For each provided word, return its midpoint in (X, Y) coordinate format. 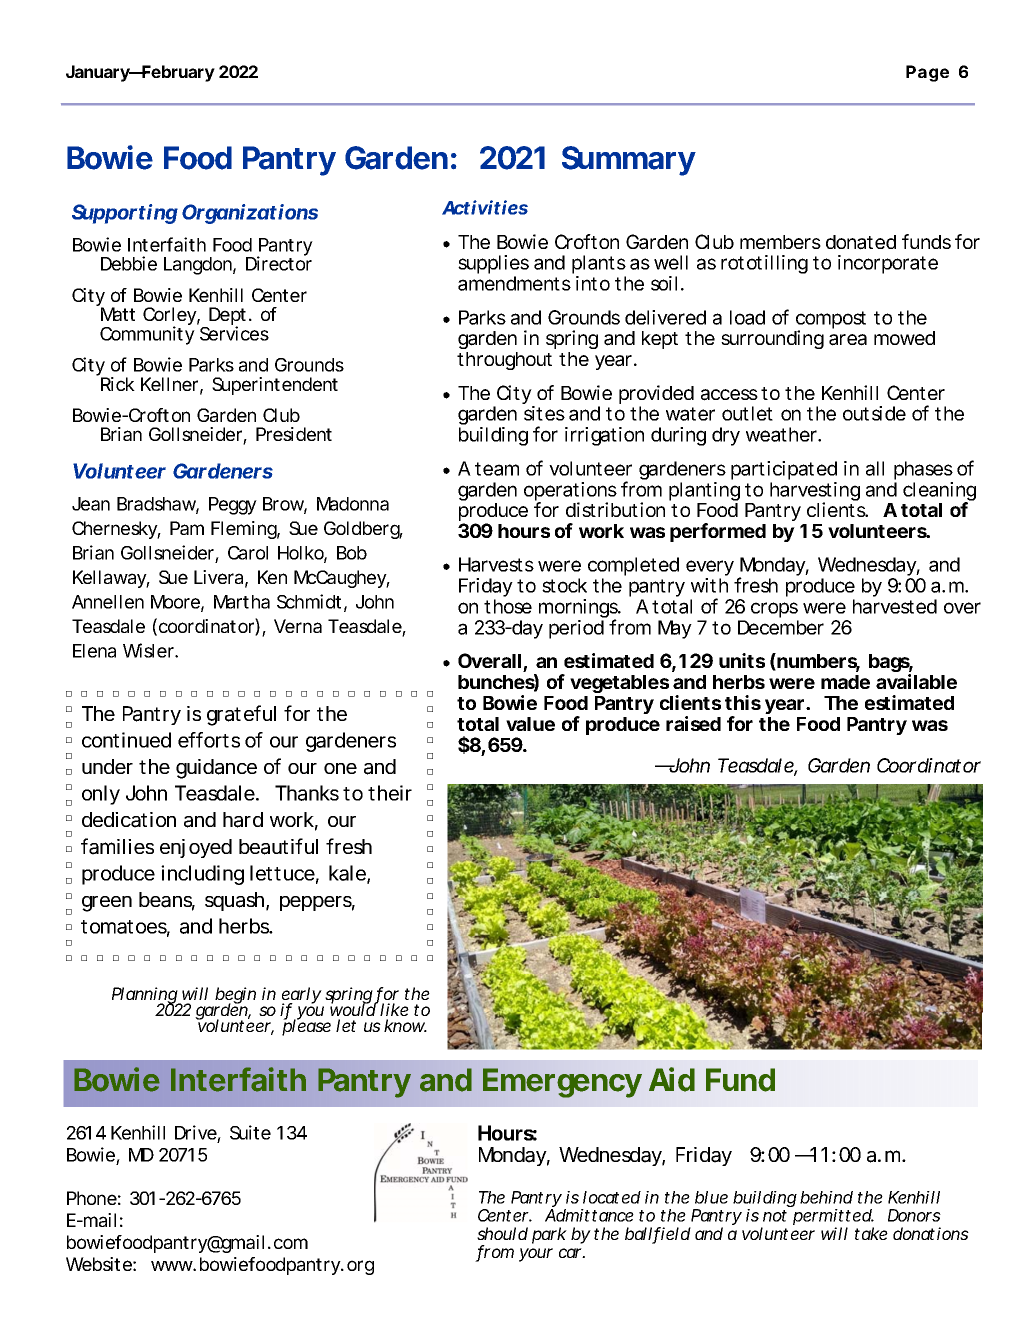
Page (927, 73)
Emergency (562, 1083)
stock (564, 585)
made (845, 682)
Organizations (250, 214)
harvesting (815, 493)
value (530, 724)
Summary (628, 161)
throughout (504, 361)
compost (831, 321)
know (405, 1025)
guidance (216, 769)
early (302, 997)
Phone (92, 1198)
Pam (187, 528)
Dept (228, 317)
